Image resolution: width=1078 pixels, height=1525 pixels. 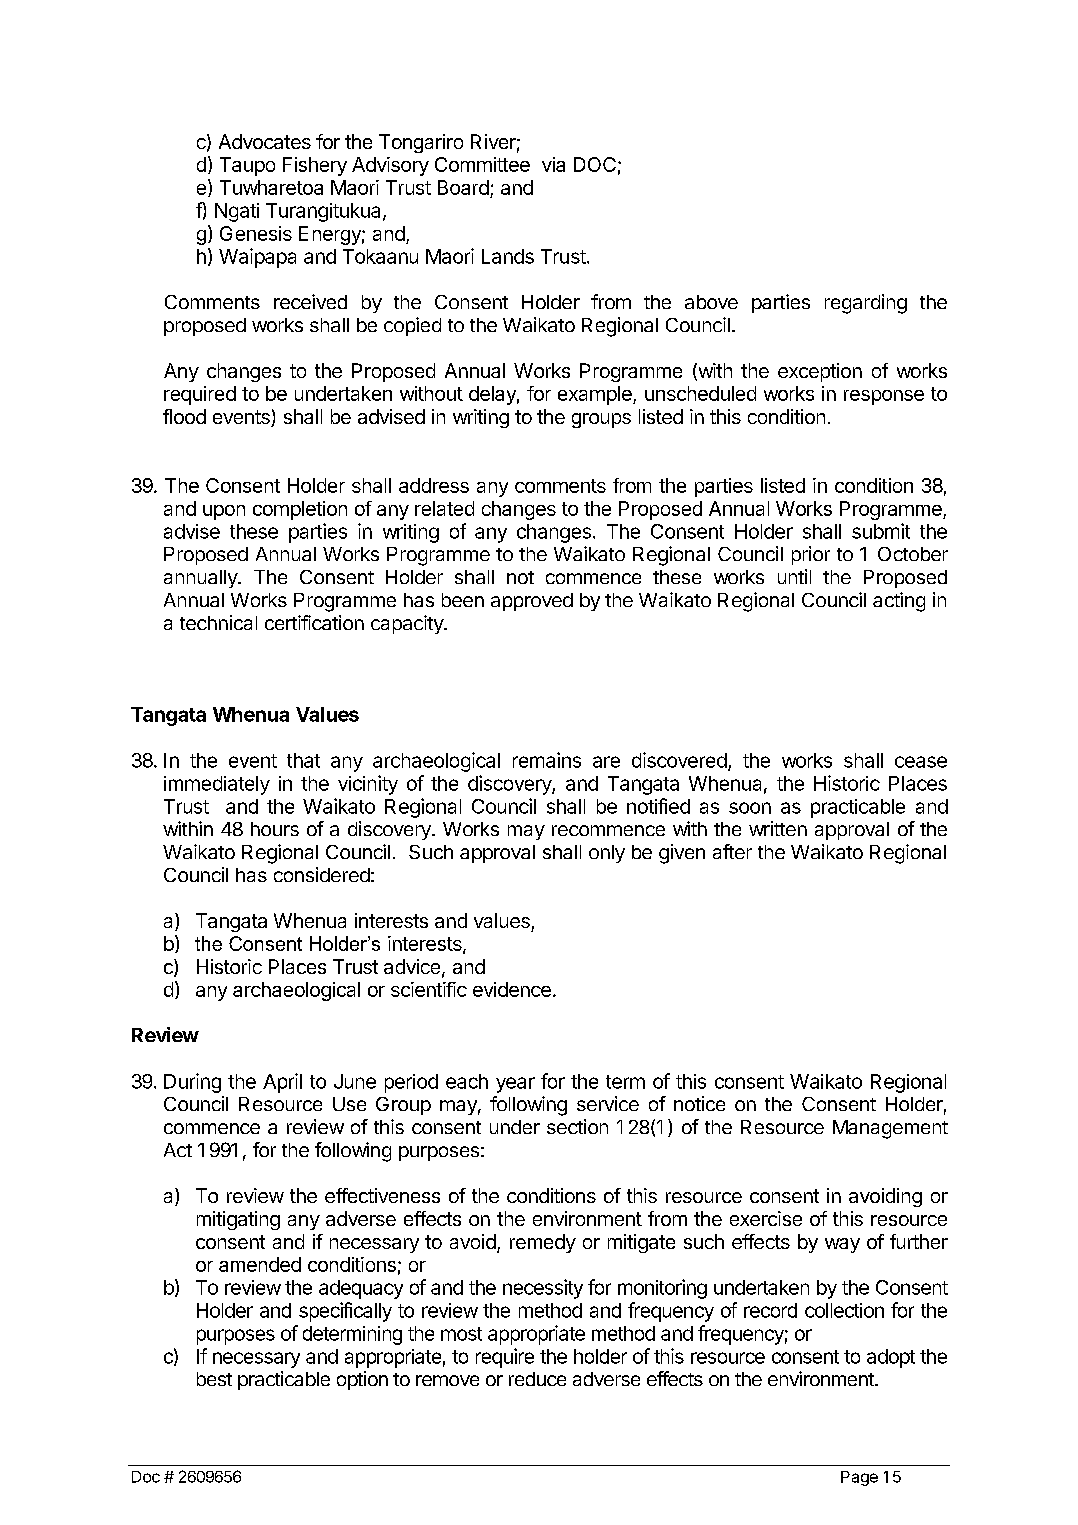 I want to click on Advocates, so click(x=265, y=141).
